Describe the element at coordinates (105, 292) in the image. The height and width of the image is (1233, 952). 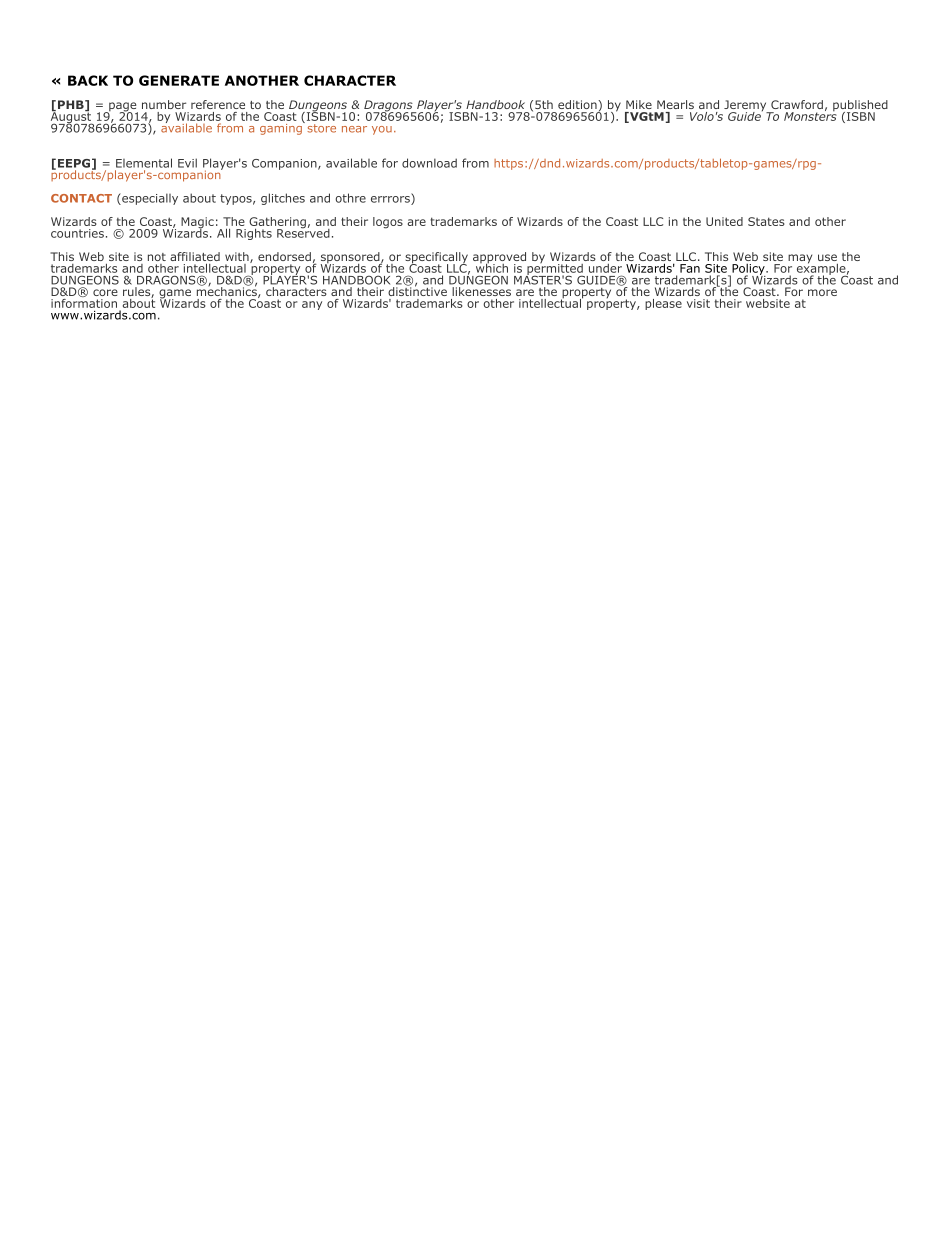
I see `core` at that location.
